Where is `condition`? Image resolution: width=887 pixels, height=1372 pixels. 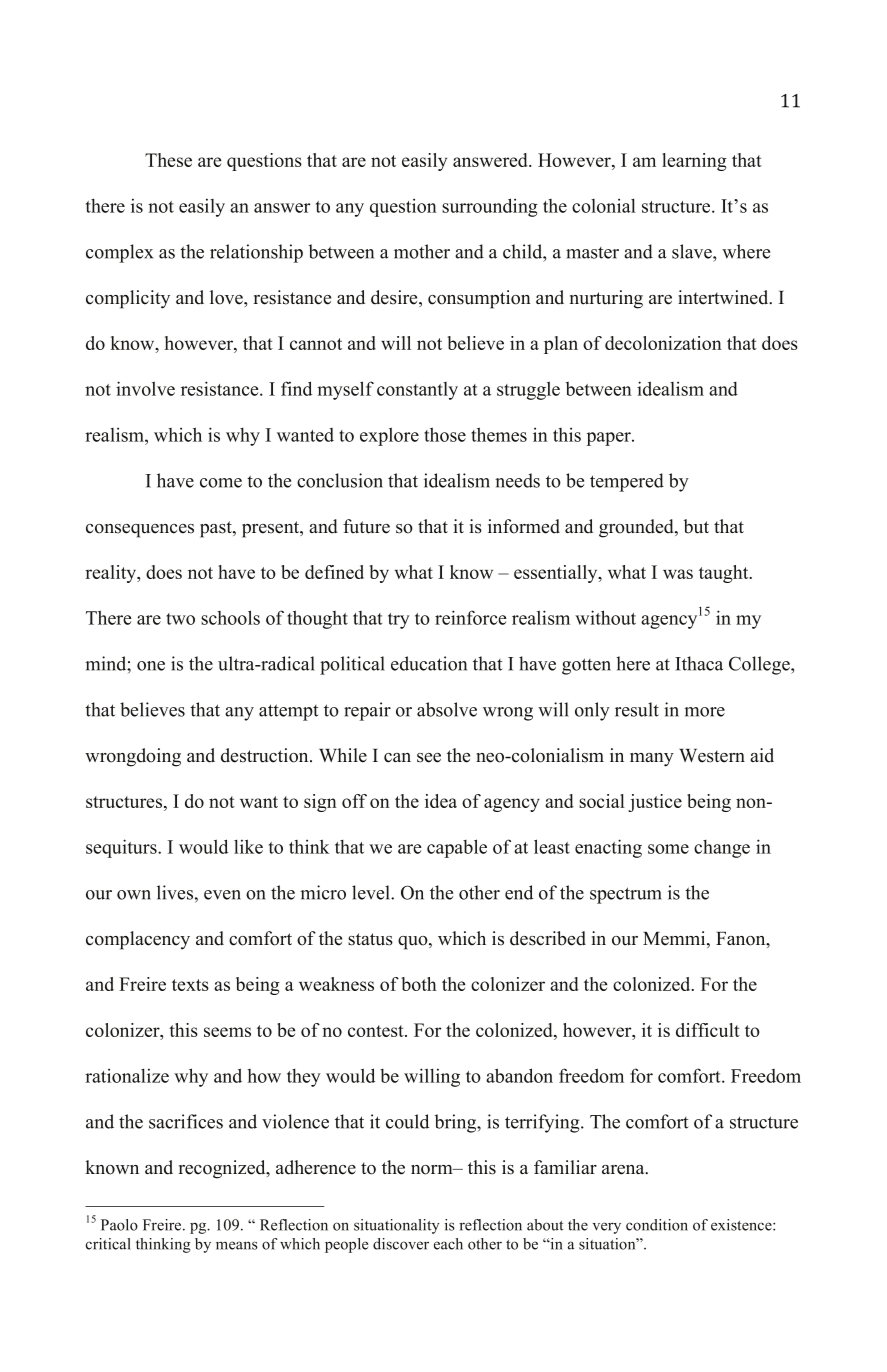 condition is located at coordinates (657, 1225).
